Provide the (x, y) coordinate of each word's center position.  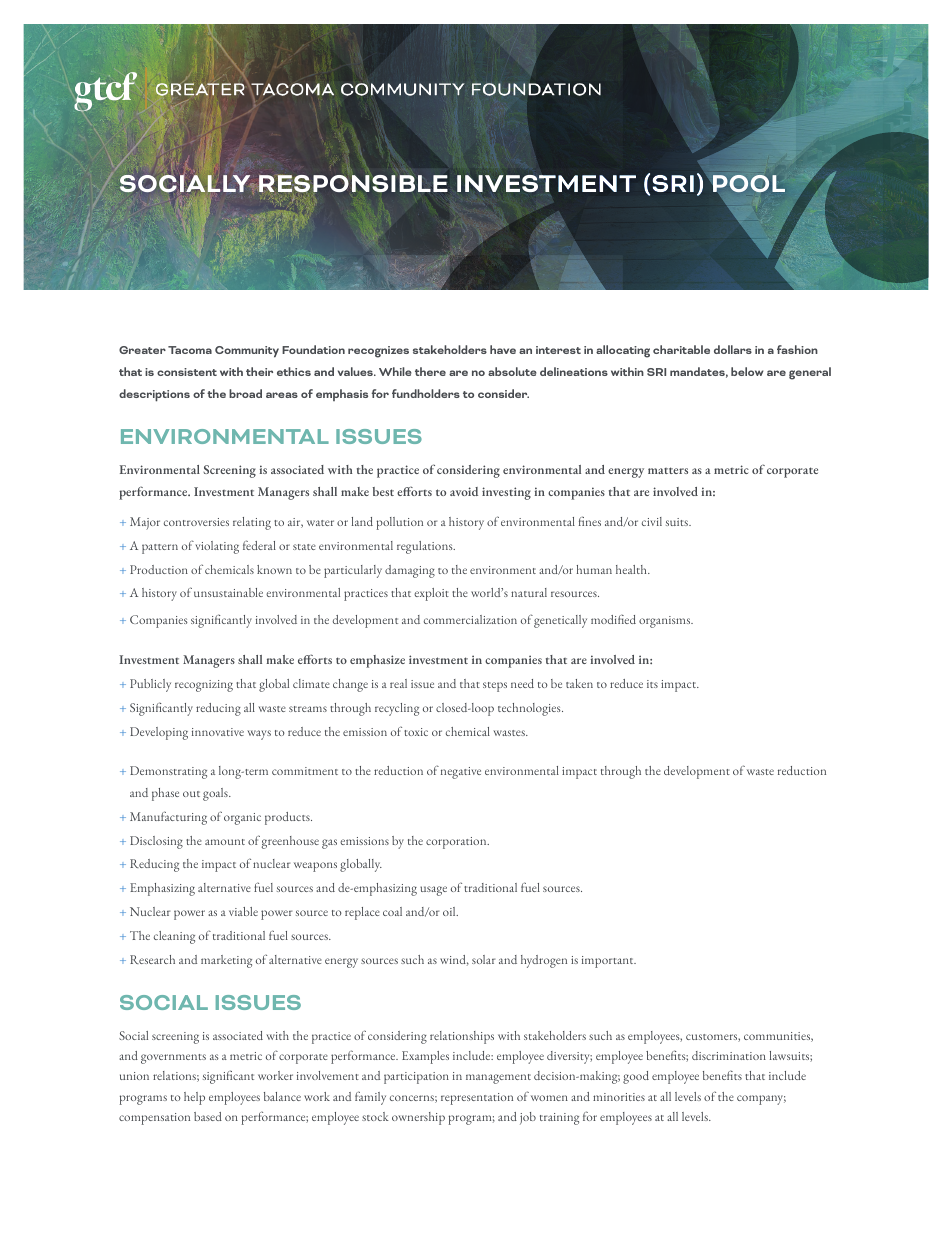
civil (652, 521)
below (747, 371)
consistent (187, 372)
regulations (426, 547)
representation (477, 1099)
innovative (218, 732)
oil (450, 911)
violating (217, 547)
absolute (512, 371)
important (609, 962)
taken (579, 683)
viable (243, 911)
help (194, 1098)
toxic (416, 732)
